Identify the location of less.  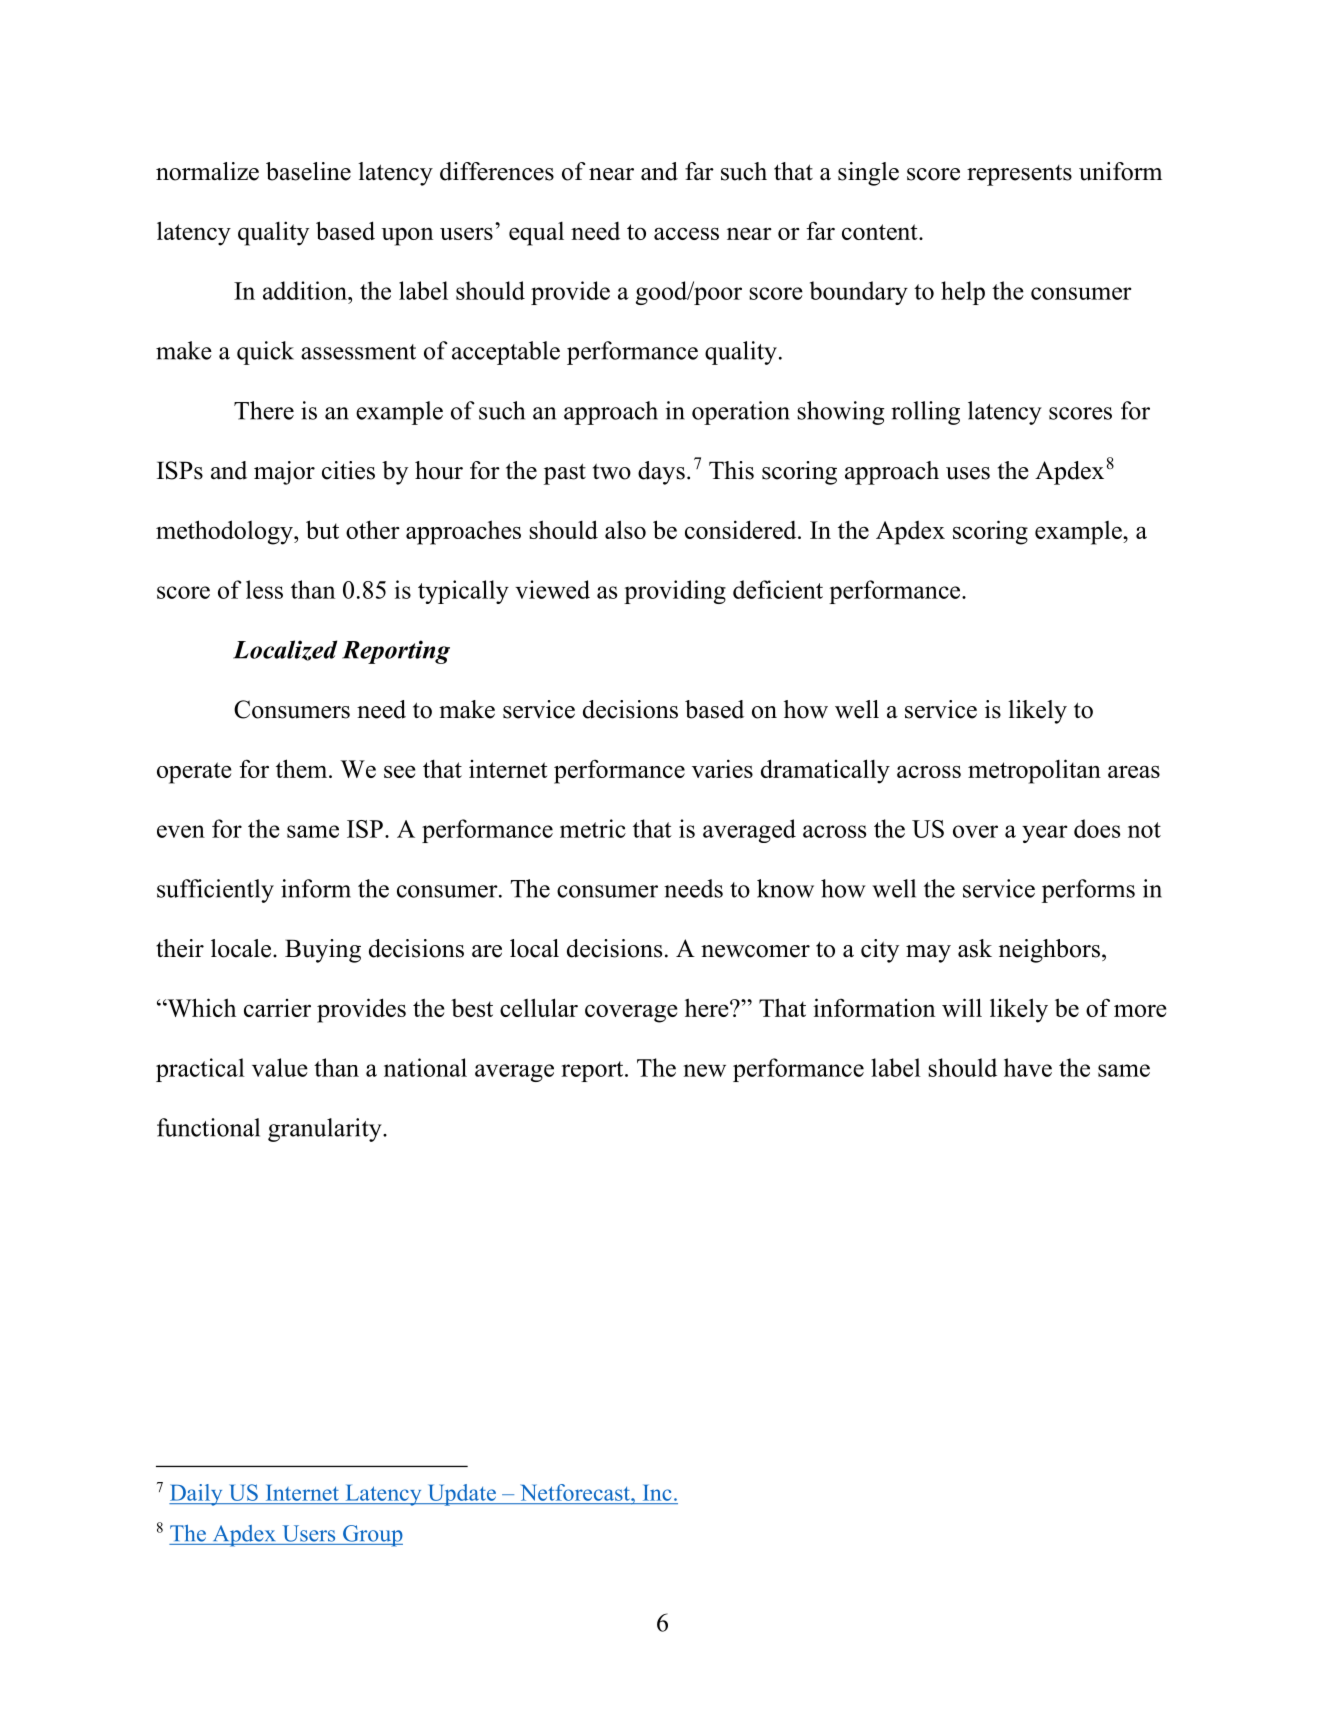
(264, 589).
